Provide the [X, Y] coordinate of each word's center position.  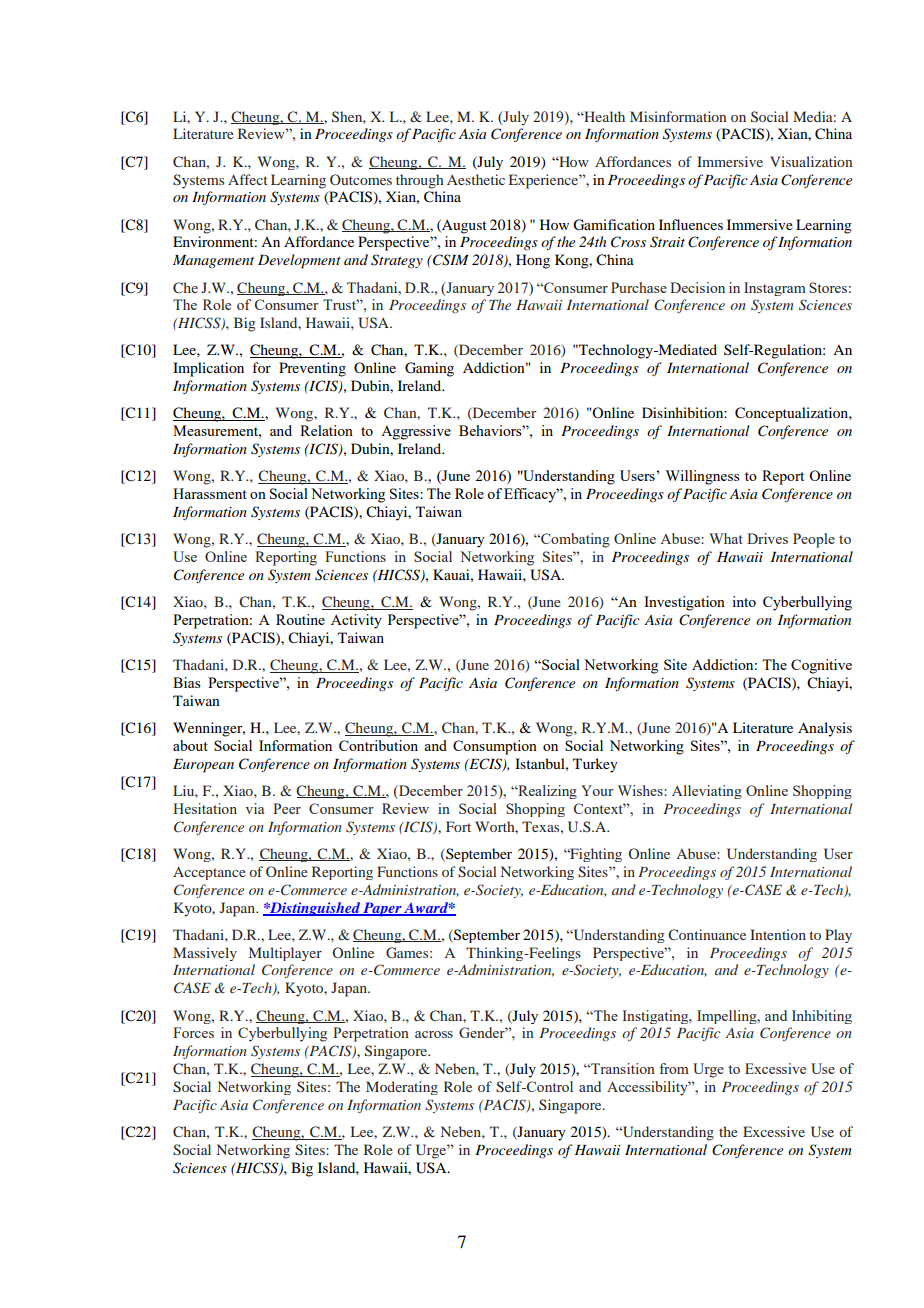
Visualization [811, 161]
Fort [458, 826]
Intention [778, 934]
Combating [574, 540]
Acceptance [209, 873]
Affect [248, 179]
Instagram [775, 289]
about [190, 745]
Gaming [429, 369]
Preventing [312, 369]
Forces [193, 1032]
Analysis [825, 729]
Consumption [495, 747]
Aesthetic [476, 179]
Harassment [210, 493]
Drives [767, 538]
